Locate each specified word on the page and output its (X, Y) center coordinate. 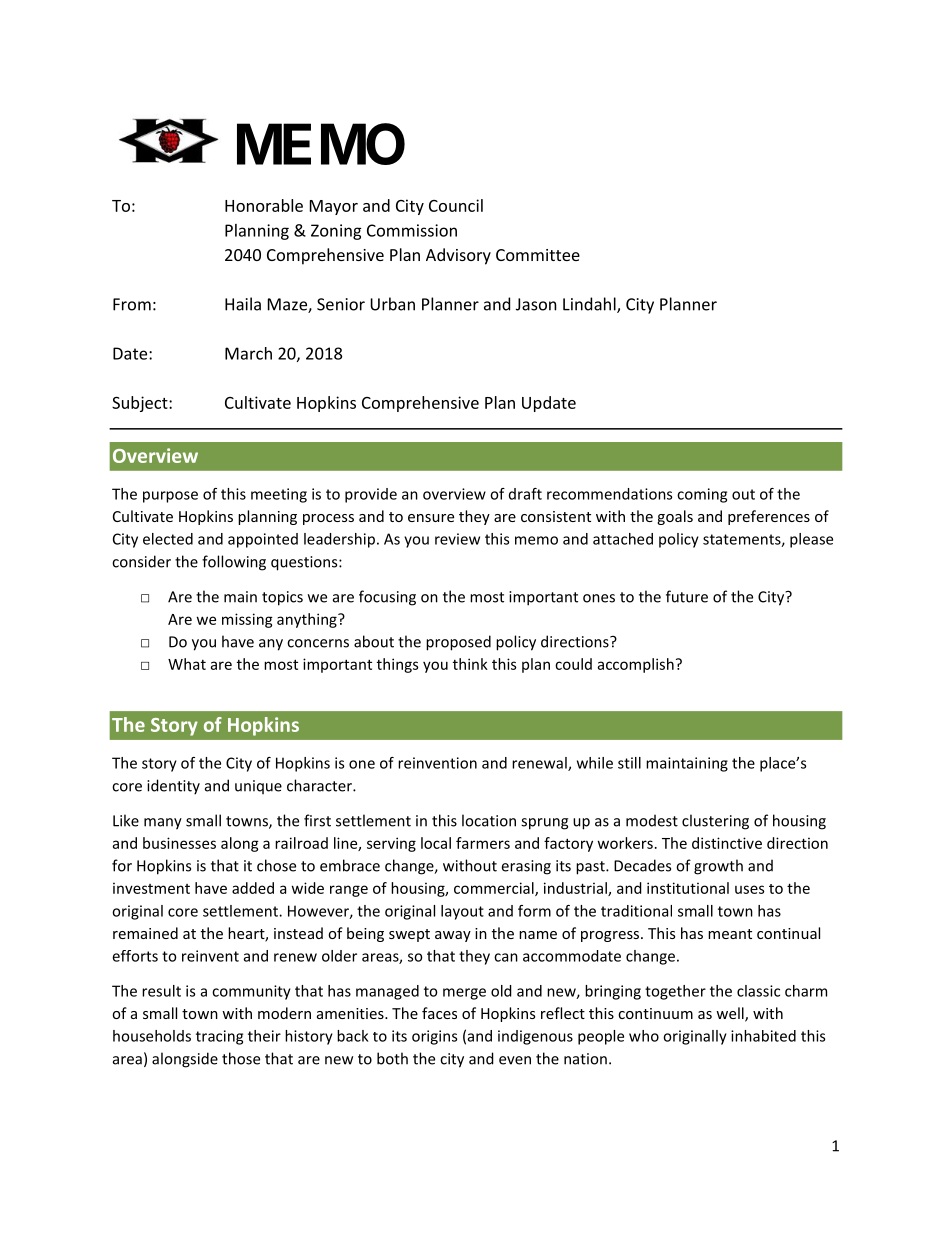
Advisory (458, 256)
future (687, 596)
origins (434, 1037)
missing (247, 620)
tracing (219, 1037)
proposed (458, 643)
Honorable (264, 205)
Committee (538, 255)
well (731, 1014)
